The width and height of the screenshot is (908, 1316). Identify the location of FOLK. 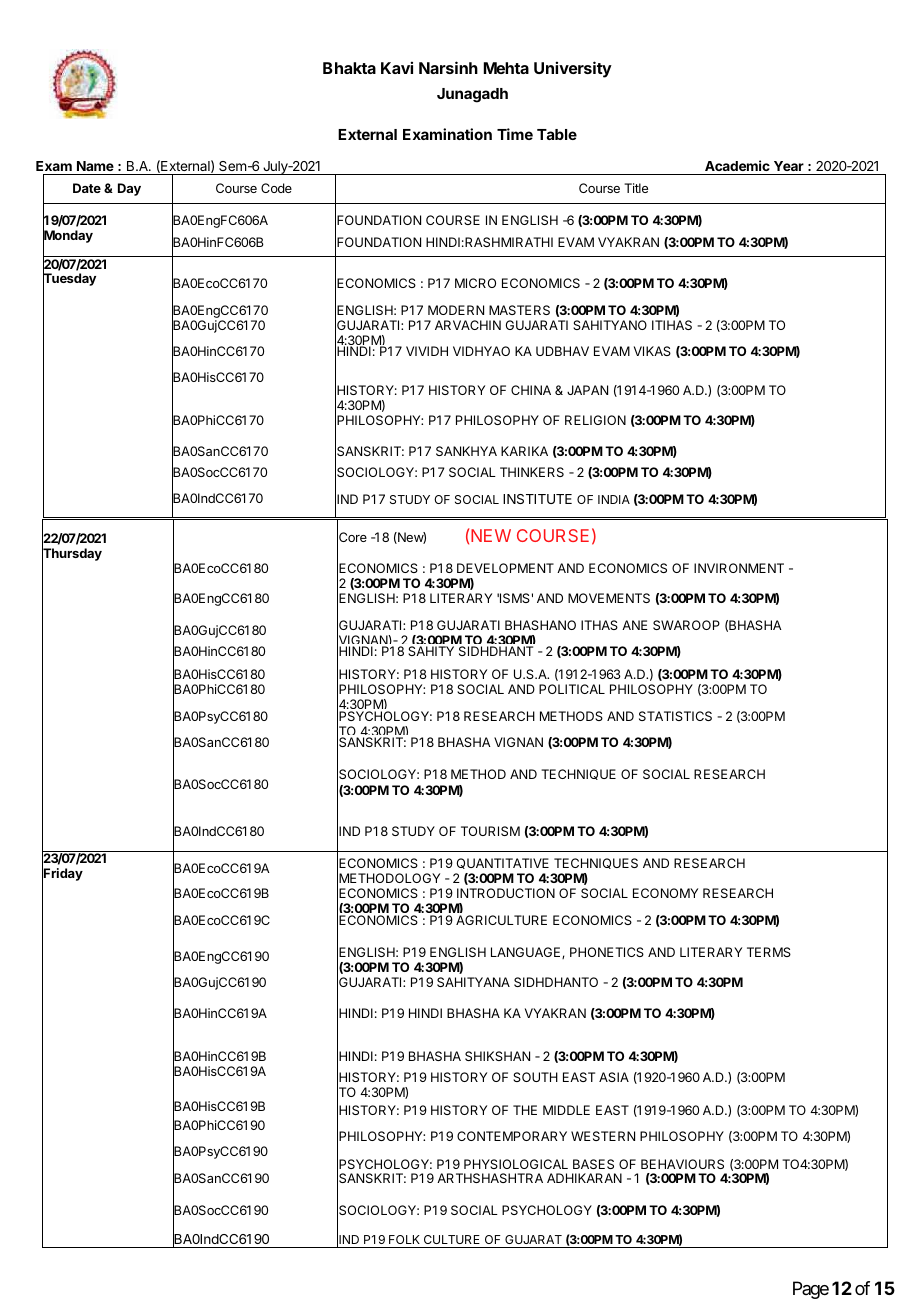
(404, 1239).
